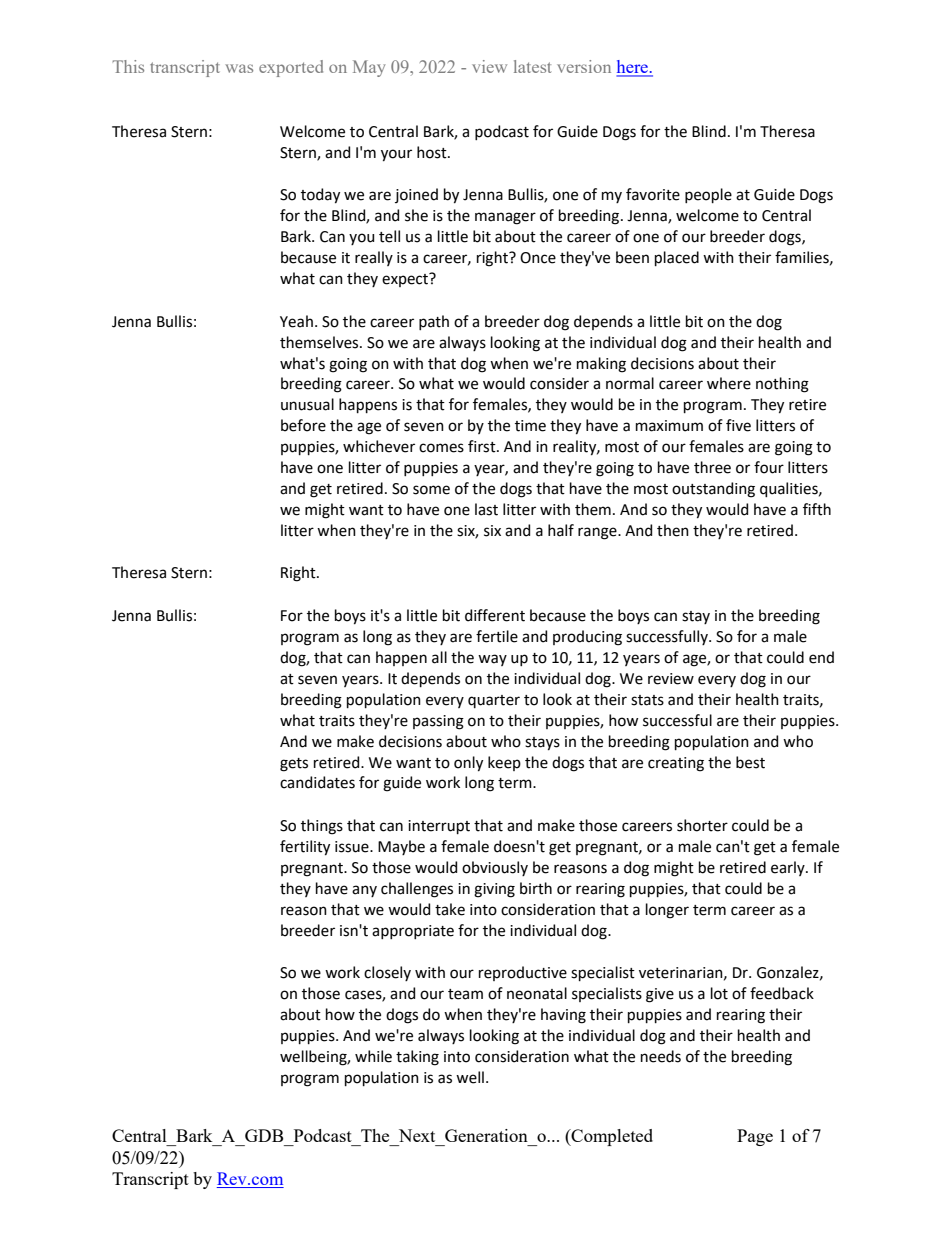 The width and height of the screenshot is (952, 1233). What do you see at coordinates (239, 68) in the screenshot?
I see `was` at bounding box center [239, 68].
